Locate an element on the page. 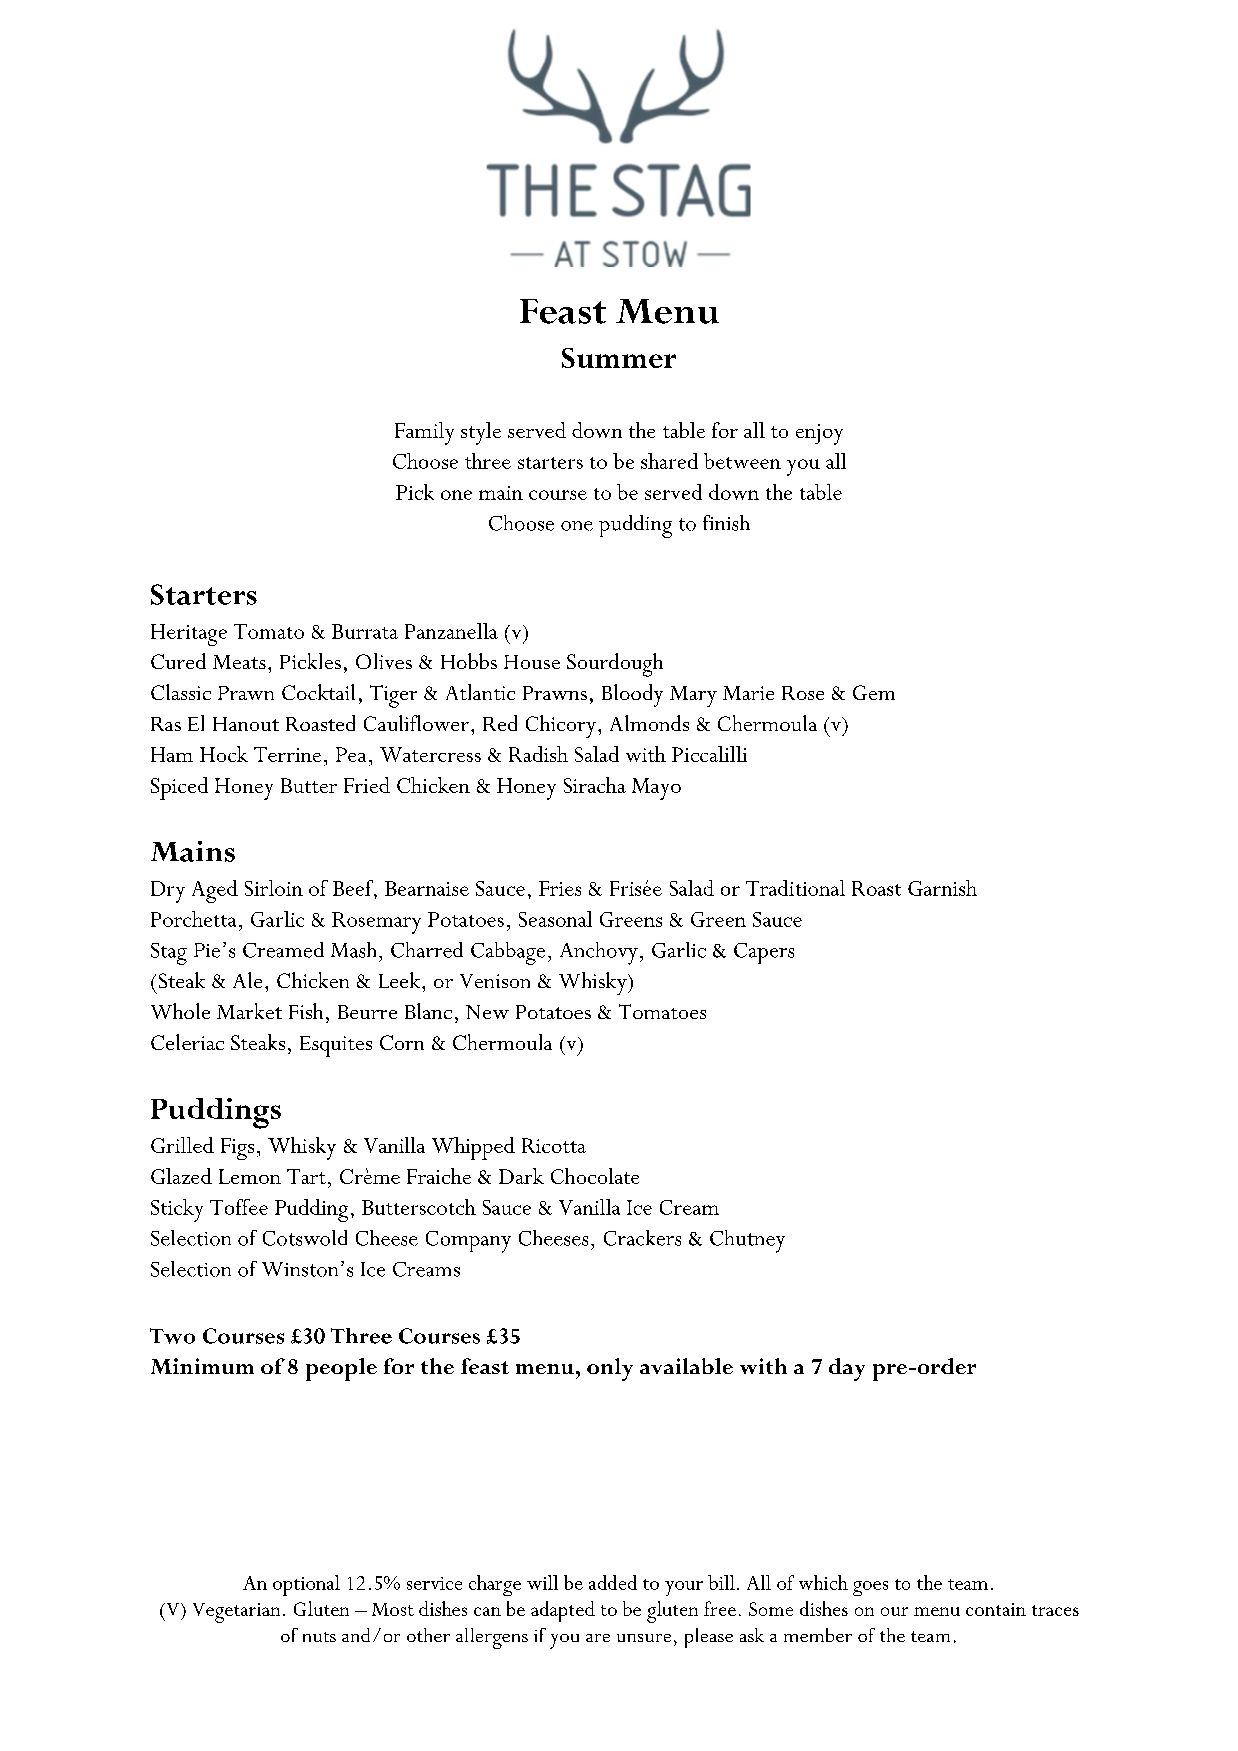 The width and height of the document is (1238, 1751). Anchovy is located at coordinates (599, 953).
